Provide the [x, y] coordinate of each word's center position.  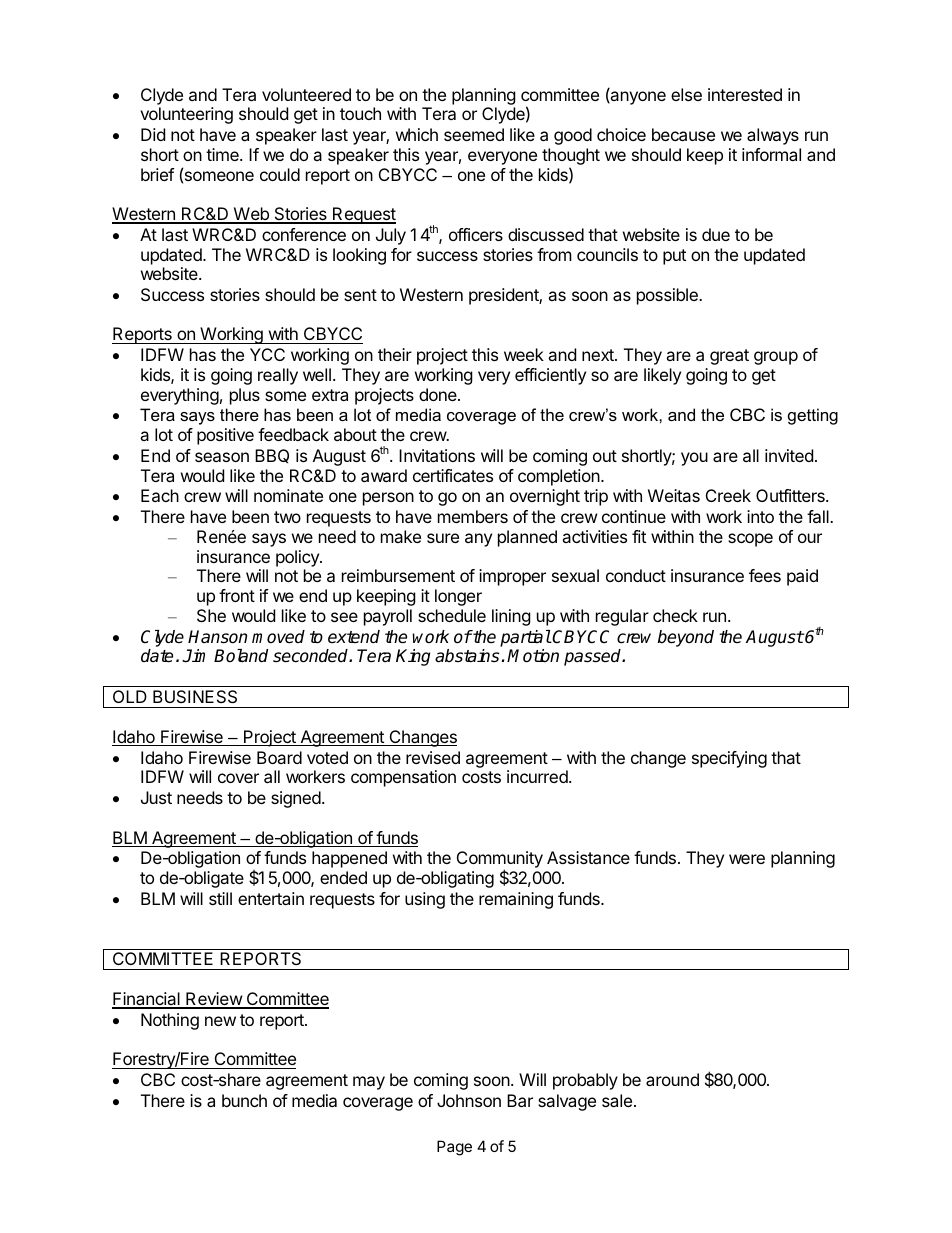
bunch [244, 1100]
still [220, 898]
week [524, 354]
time [223, 154]
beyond [686, 638]
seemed [474, 134]
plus [245, 396]
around [672, 1079]
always [773, 136]
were [747, 859]
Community [500, 861]
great [729, 357]
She [211, 615]
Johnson [469, 1100]
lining [511, 617]
